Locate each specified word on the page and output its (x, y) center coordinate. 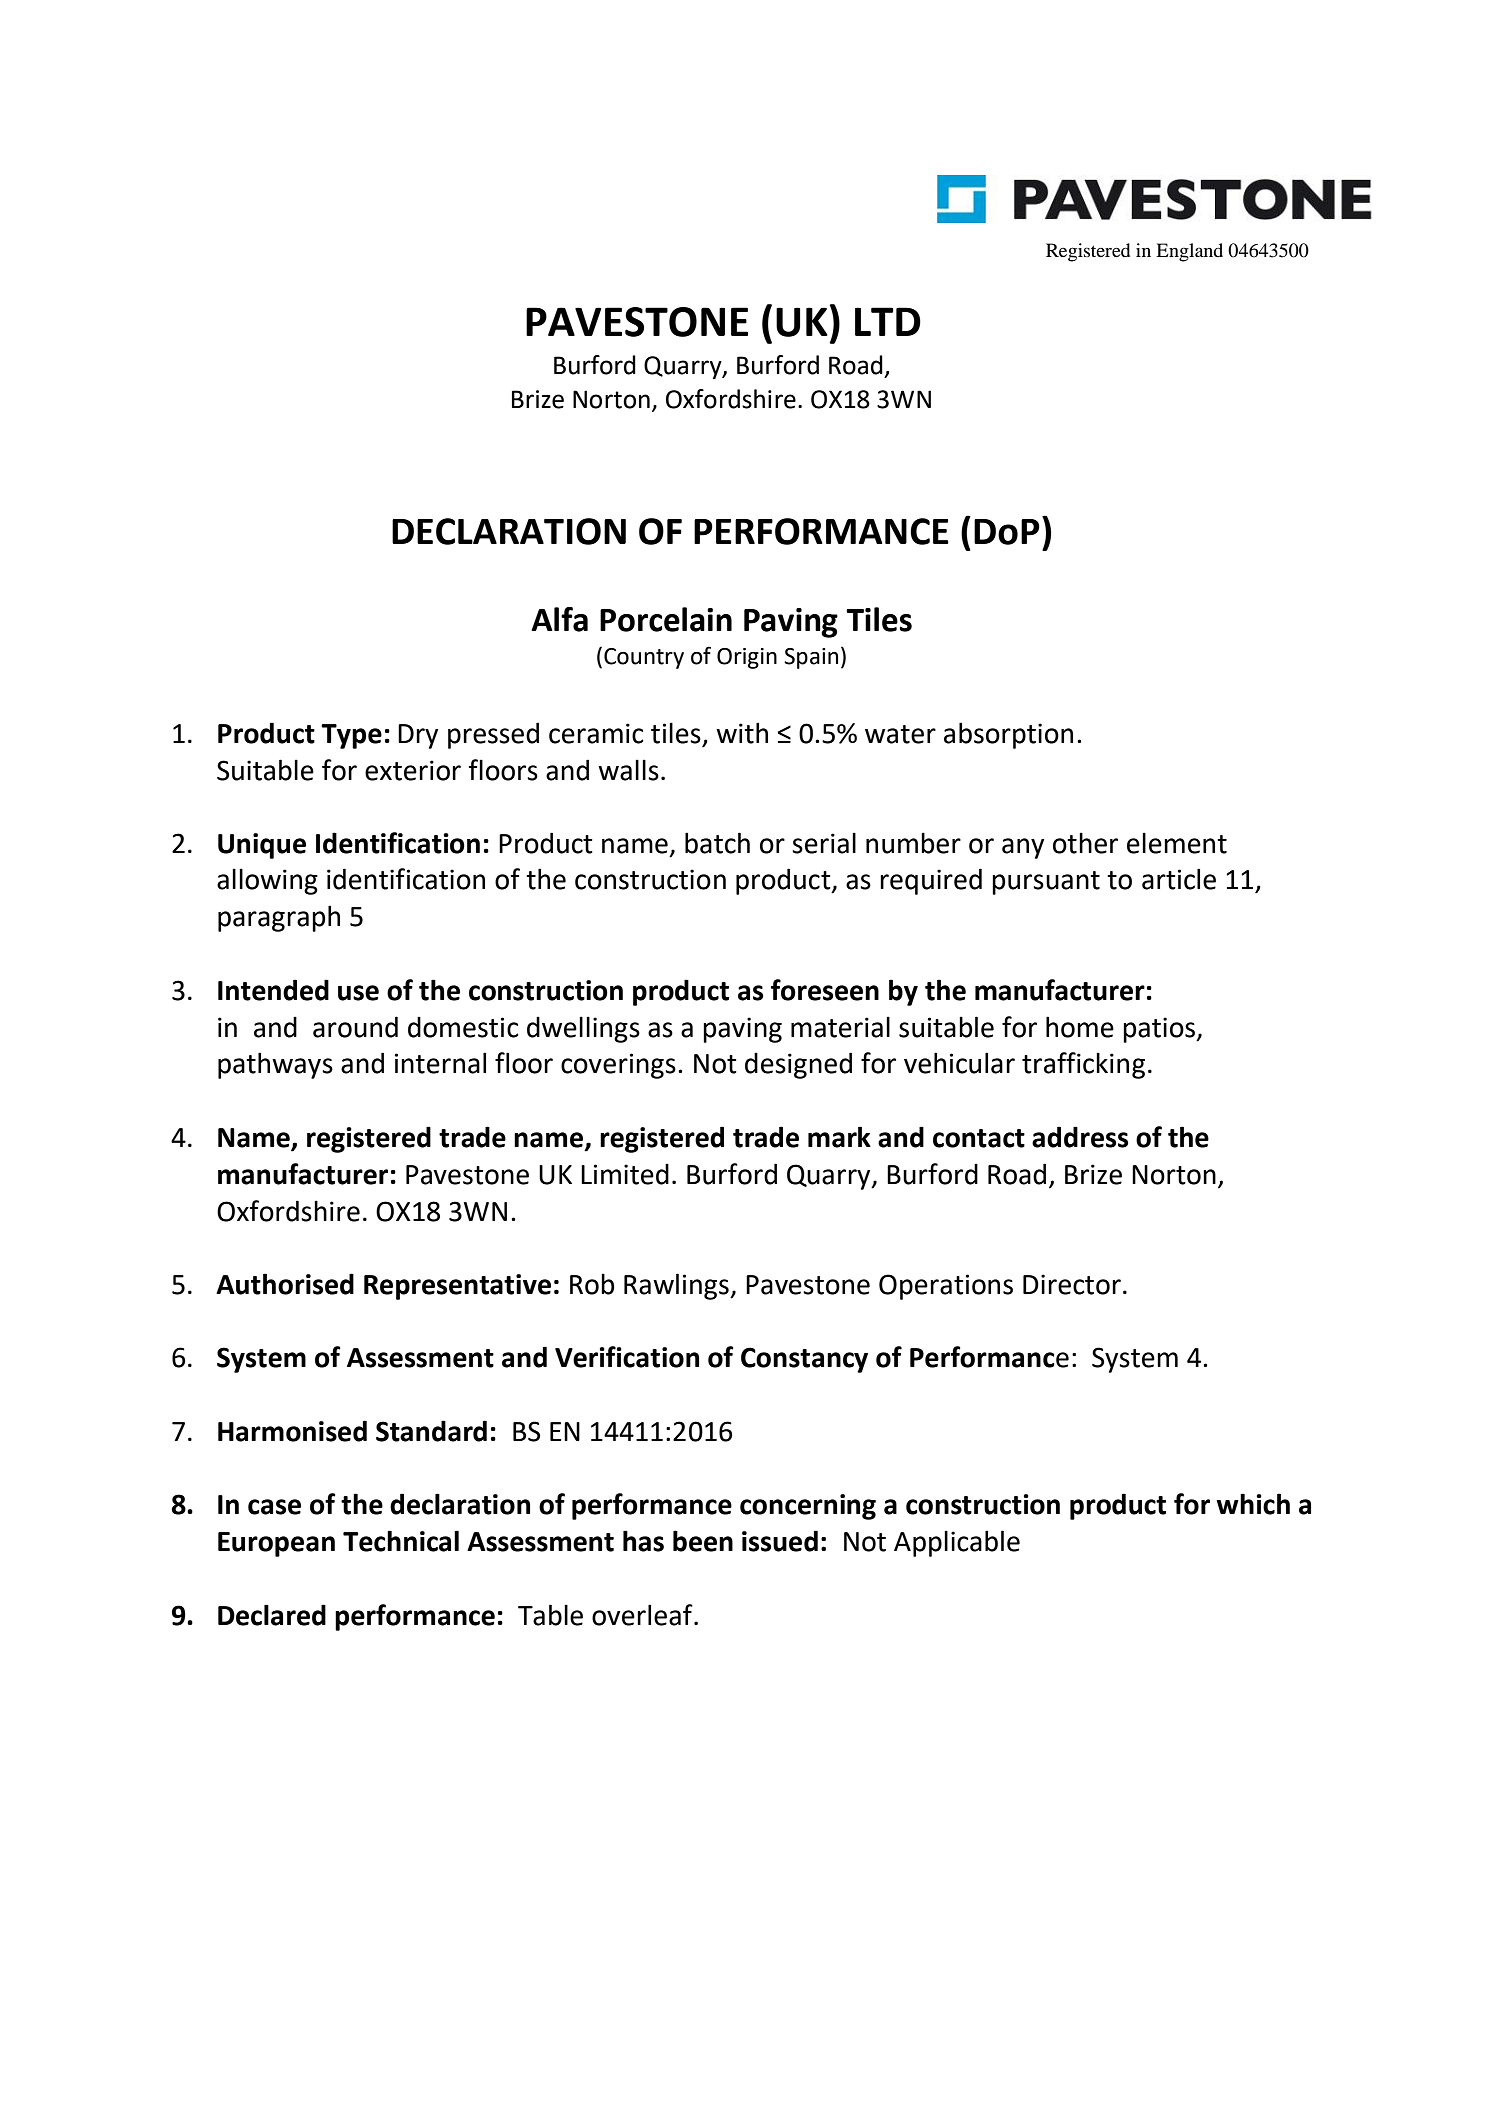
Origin (747, 658)
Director (1072, 1284)
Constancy (804, 1360)
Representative (457, 1287)
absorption (1008, 735)
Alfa (559, 619)
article (1179, 879)
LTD (888, 321)
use (358, 993)
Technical (401, 1541)
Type (351, 736)
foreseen (825, 990)
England (1189, 252)
